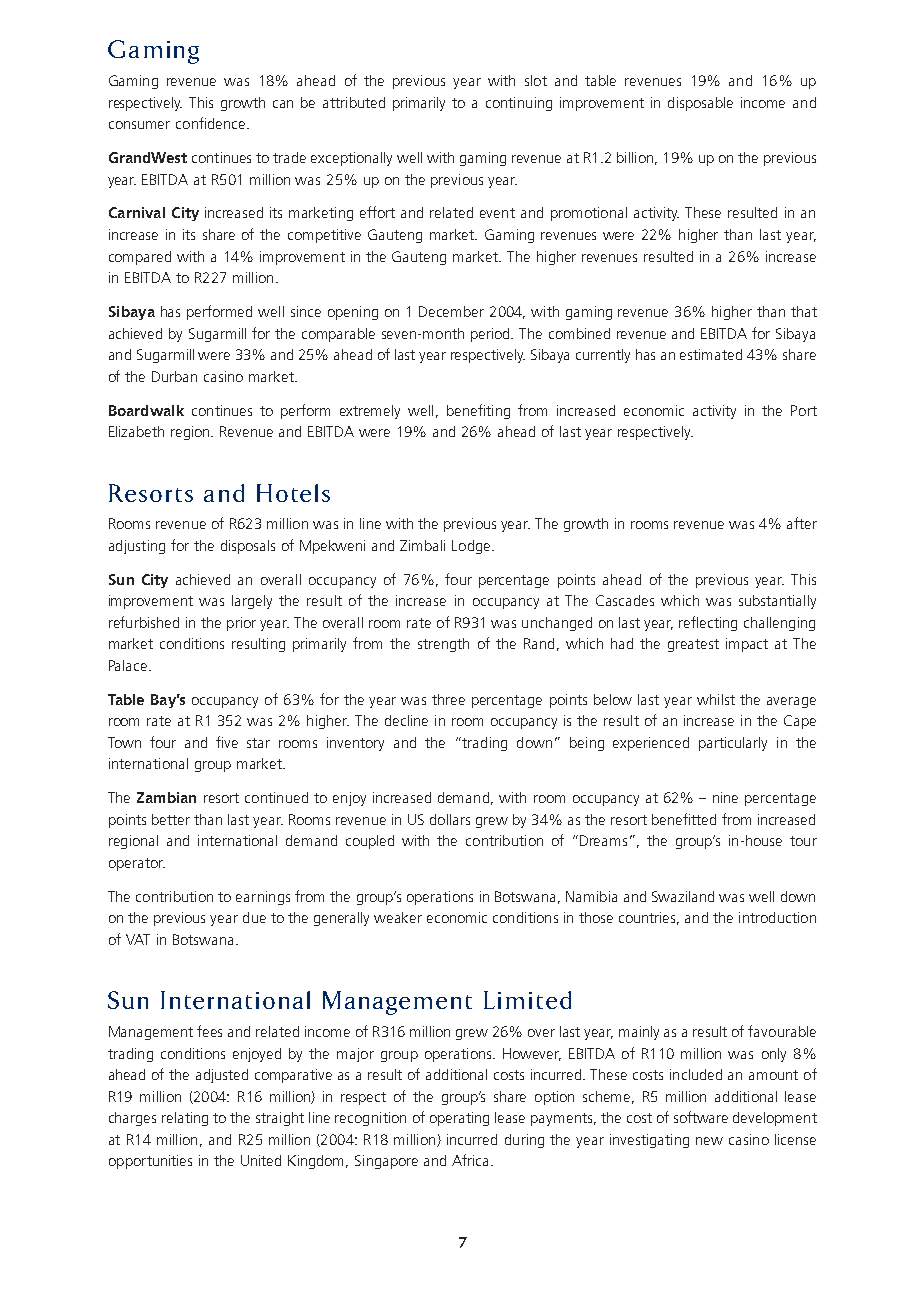  Describe the element at coordinates (700, 104) in the screenshot. I see `disposable` at that location.
